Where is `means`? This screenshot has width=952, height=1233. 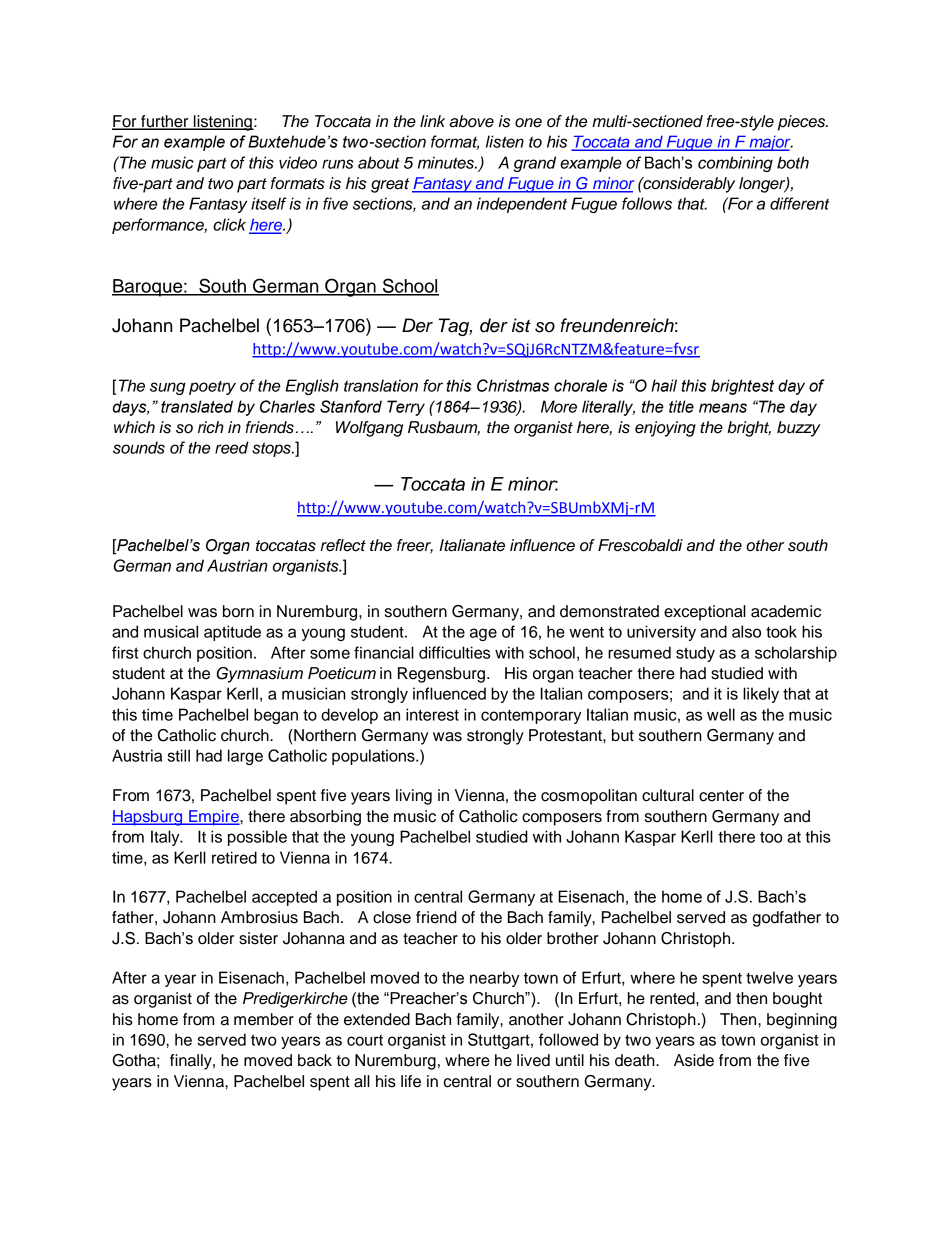 means is located at coordinates (723, 408).
